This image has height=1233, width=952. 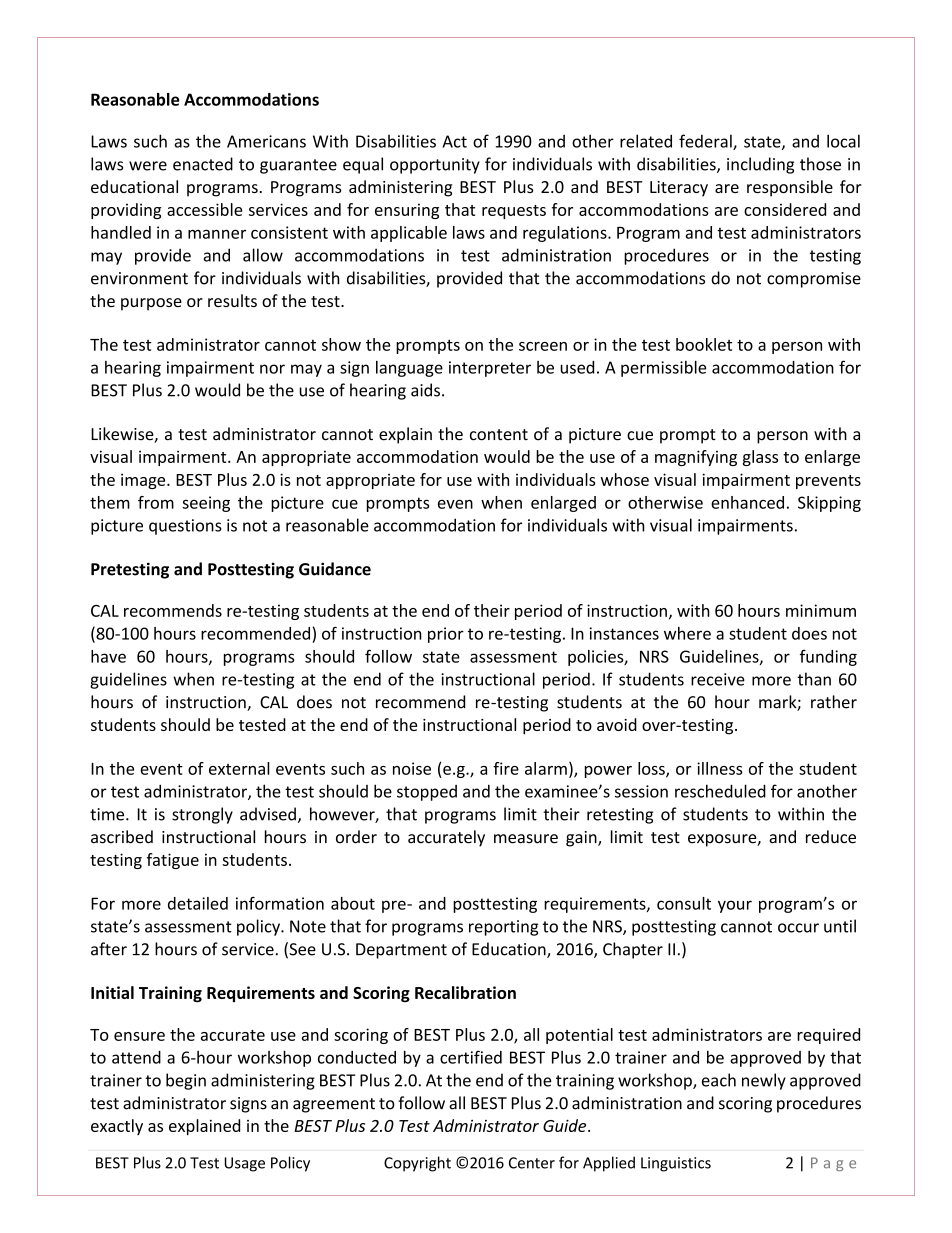 What do you see at coordinates (760, 165) in the image?
I see `including` at bounding box center [760, 165].
